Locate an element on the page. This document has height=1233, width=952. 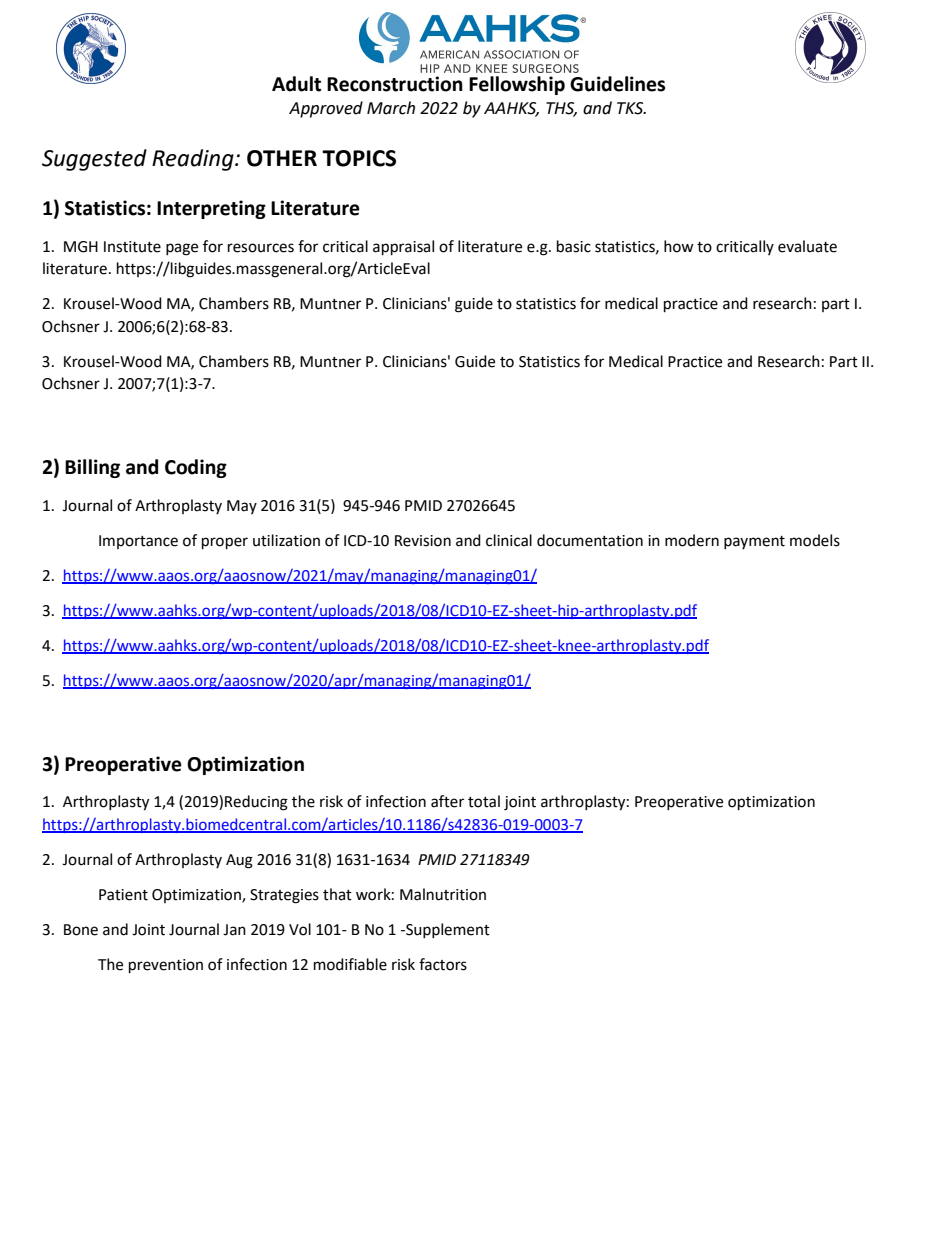
March is located at coordinates (391, 108).
